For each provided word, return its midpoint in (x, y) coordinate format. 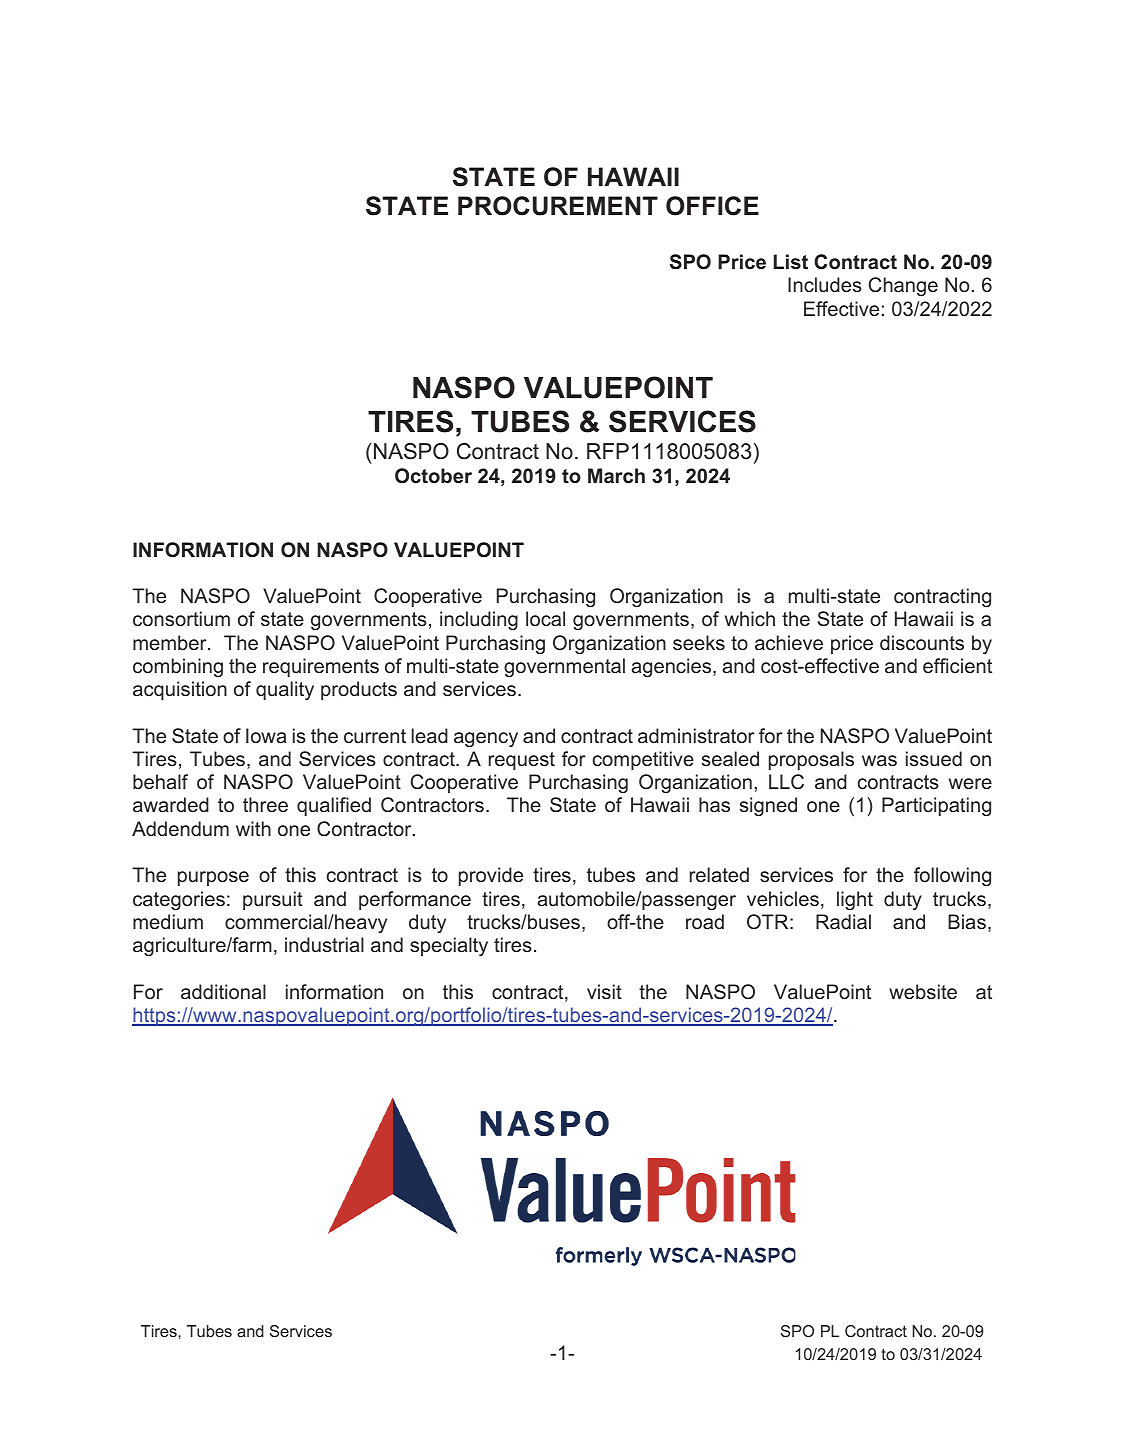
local (545, 618)
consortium (181, 618)
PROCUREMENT (558, 206)
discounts (922, 642)
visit (604, 991)
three (265, 804)
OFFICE (712, 206)
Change (903, 286)
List (791, 261)
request (522, 761)
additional (223, 991)
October (433, 476)
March (616, 475)
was (879, 760)
